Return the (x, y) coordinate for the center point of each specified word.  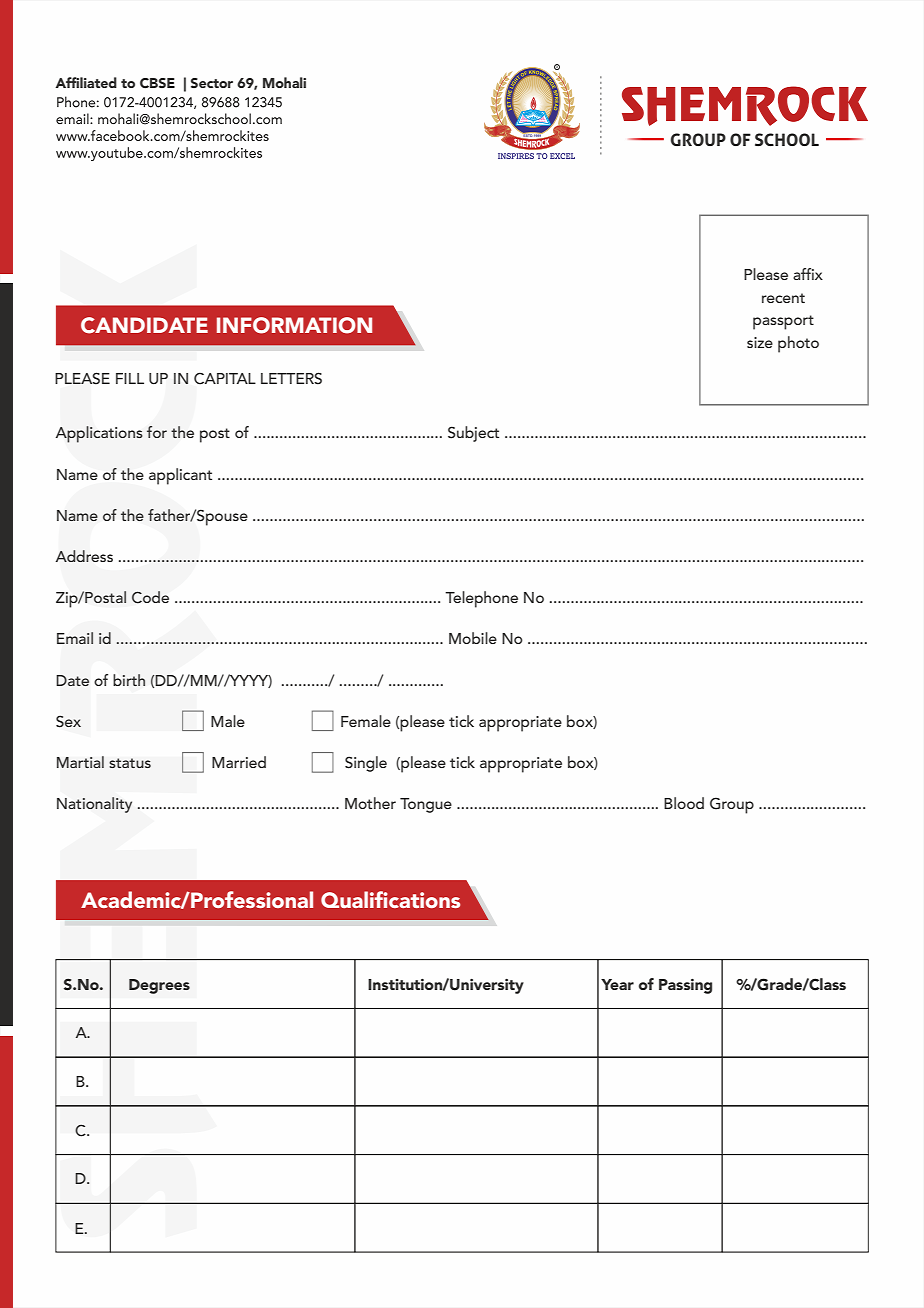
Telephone (481, 599)
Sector (212, 83)
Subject (473, 434)
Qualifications (390, 899)
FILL (130, 378)
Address (84, 556)
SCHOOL (787, 139)
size (760, 342)
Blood (684, 803)
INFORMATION (294, 325)
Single (366, 764)
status (130, 763)
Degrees (159, 986)
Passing (685, 986)
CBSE (157, 83)
